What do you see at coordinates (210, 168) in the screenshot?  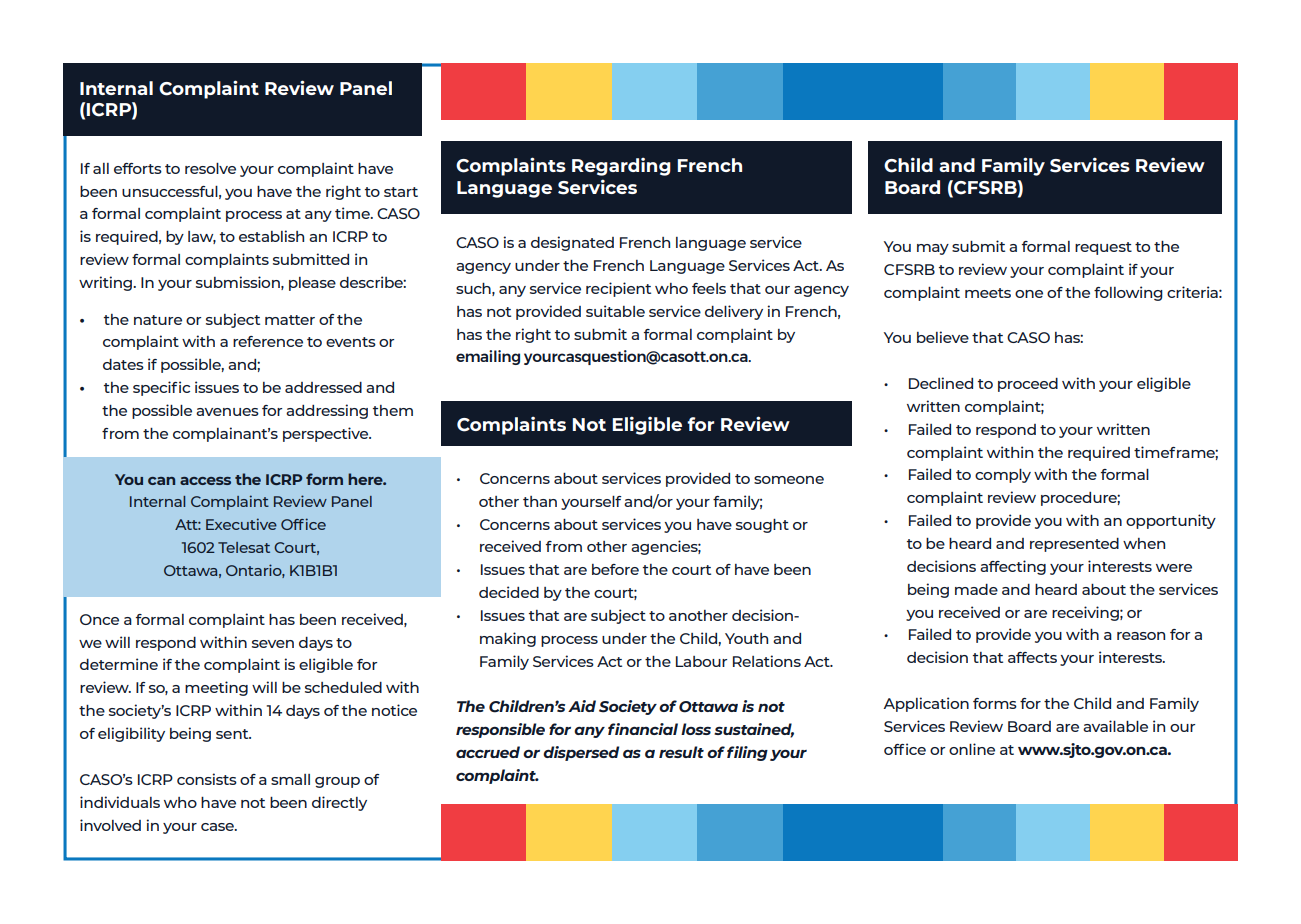 I see `resolve` at bounding box center [210, 168].
